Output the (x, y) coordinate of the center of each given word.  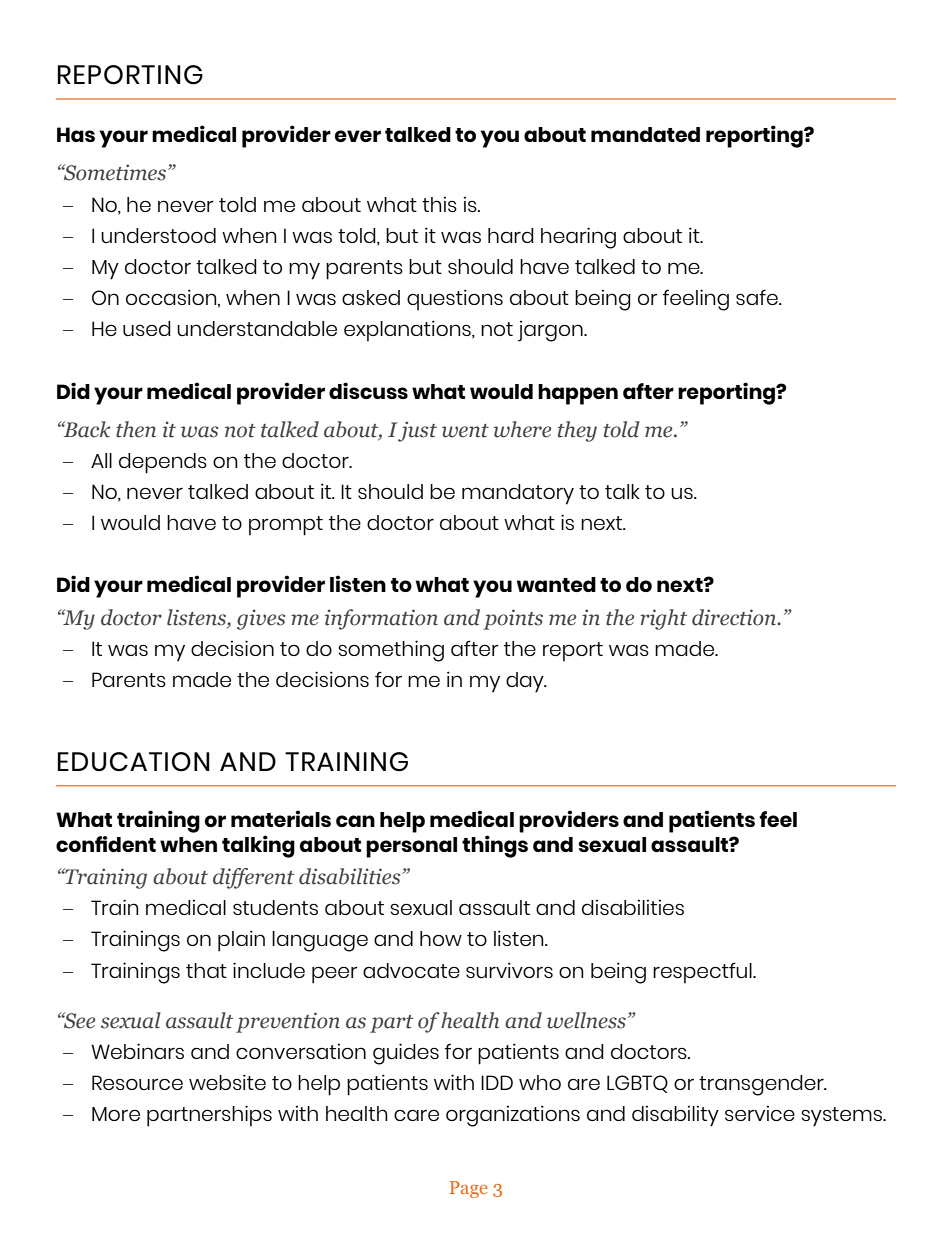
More (116, 1114)
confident (106, 844)
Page (469, 1189)
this (439, 204)
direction (735, 617)
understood (158, 235)
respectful (703, 972)
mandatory (518, 494)
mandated (645, 134)
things (495, 846)
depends (163, 463)
